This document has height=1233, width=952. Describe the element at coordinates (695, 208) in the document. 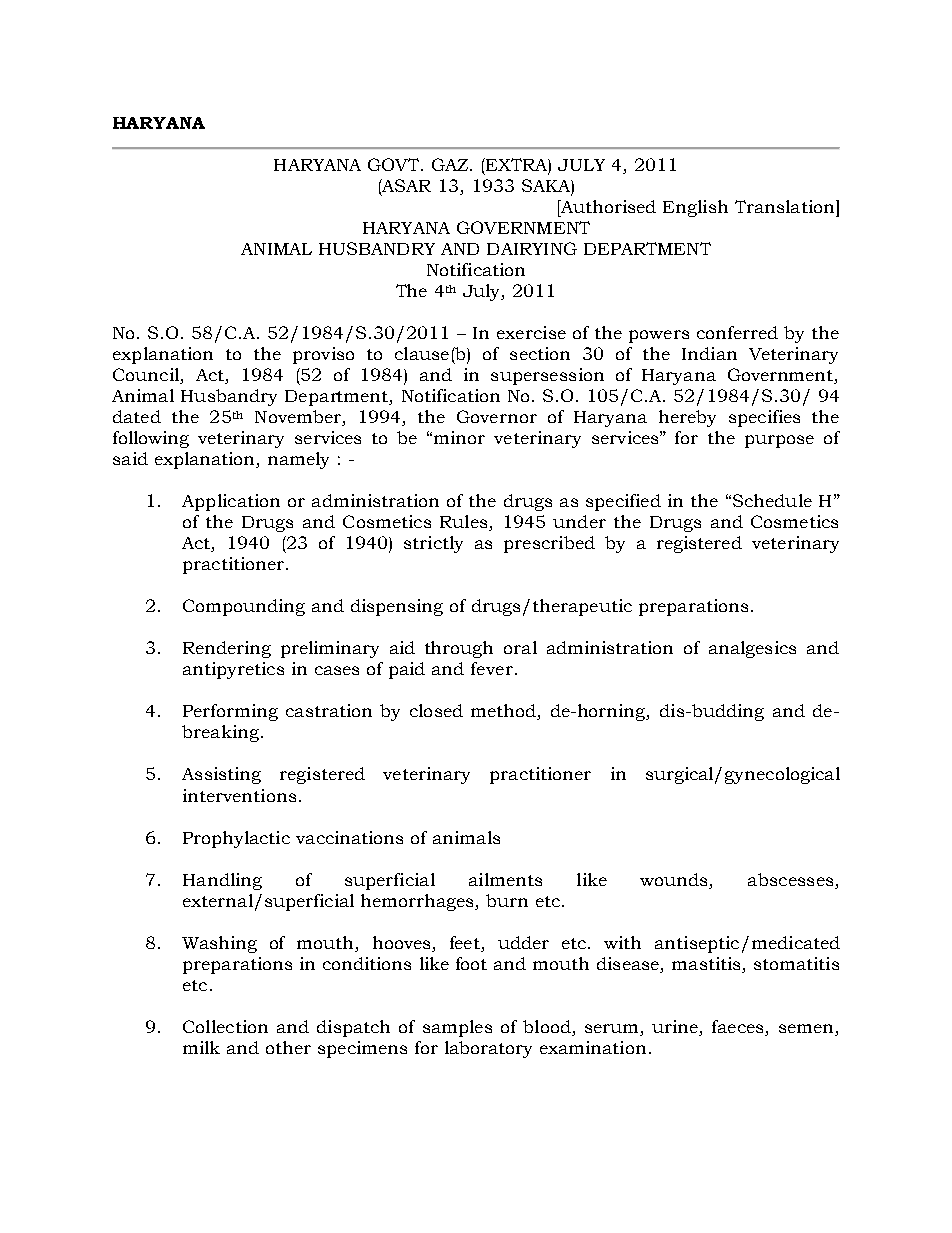

I see `English` at that location.
